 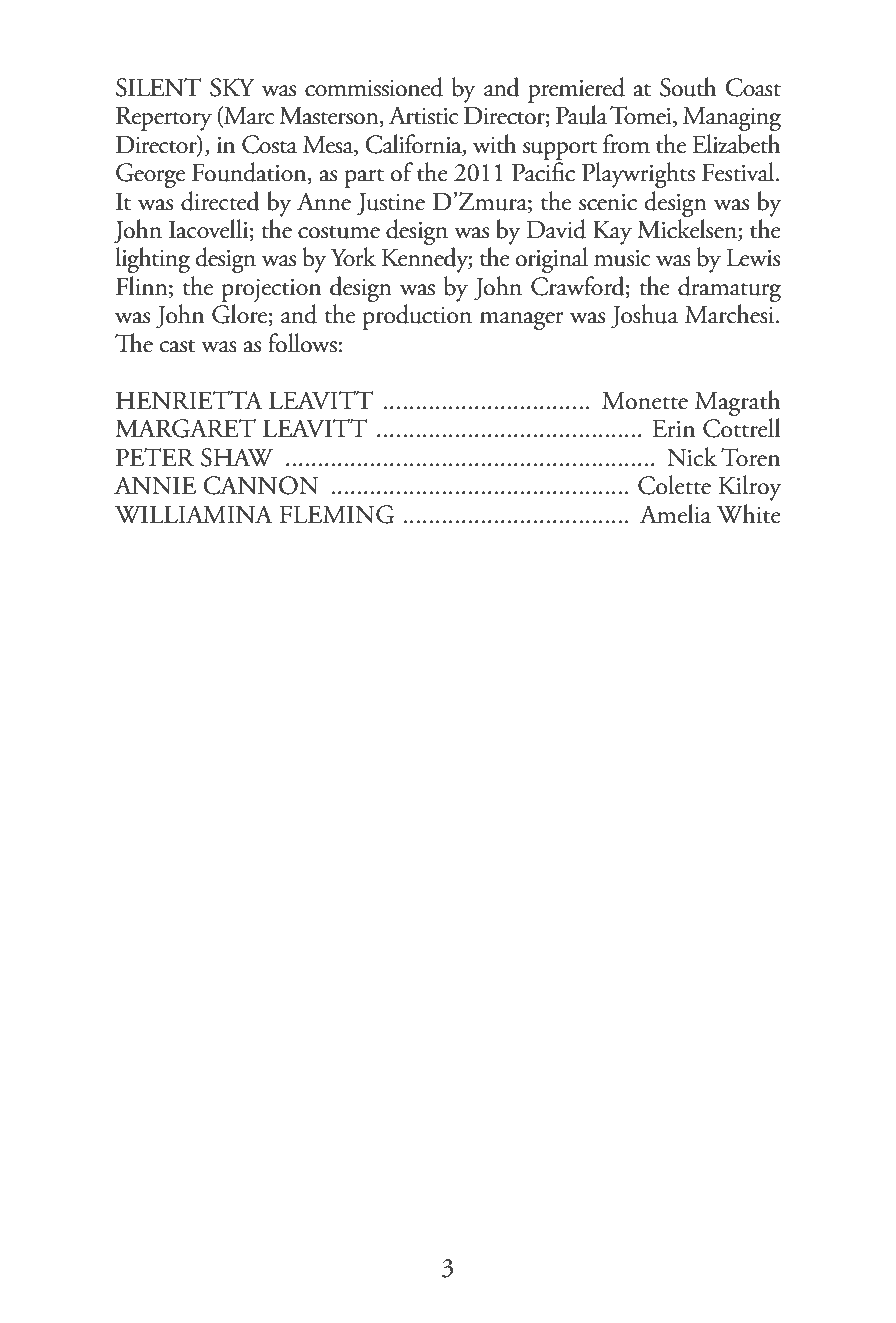 What do you see at coordinates (232, 87) in the screenshot?
I see `SKY` at bounding box center [232, 87].
